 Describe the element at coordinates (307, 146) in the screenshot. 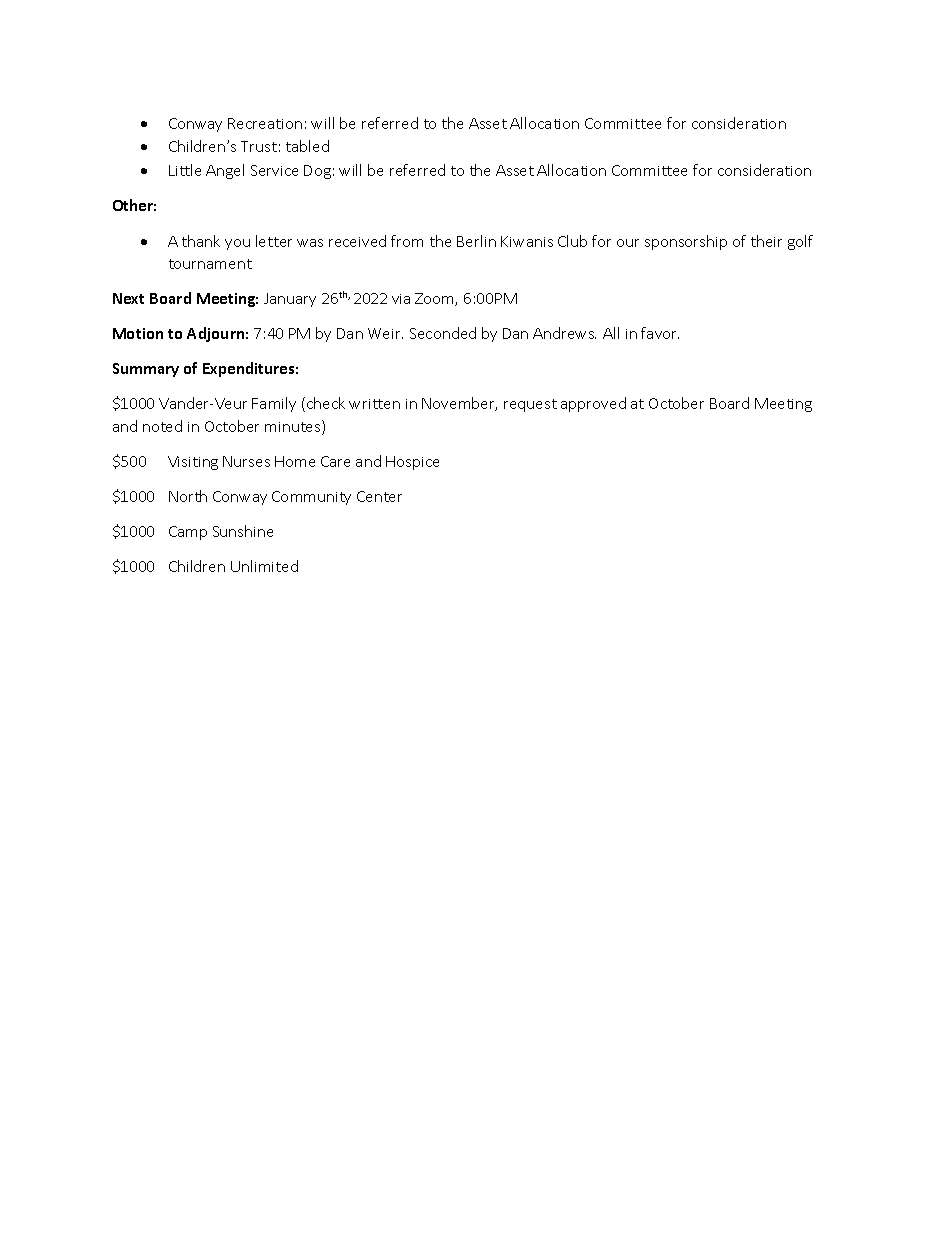

I see `tabled` at that location.
